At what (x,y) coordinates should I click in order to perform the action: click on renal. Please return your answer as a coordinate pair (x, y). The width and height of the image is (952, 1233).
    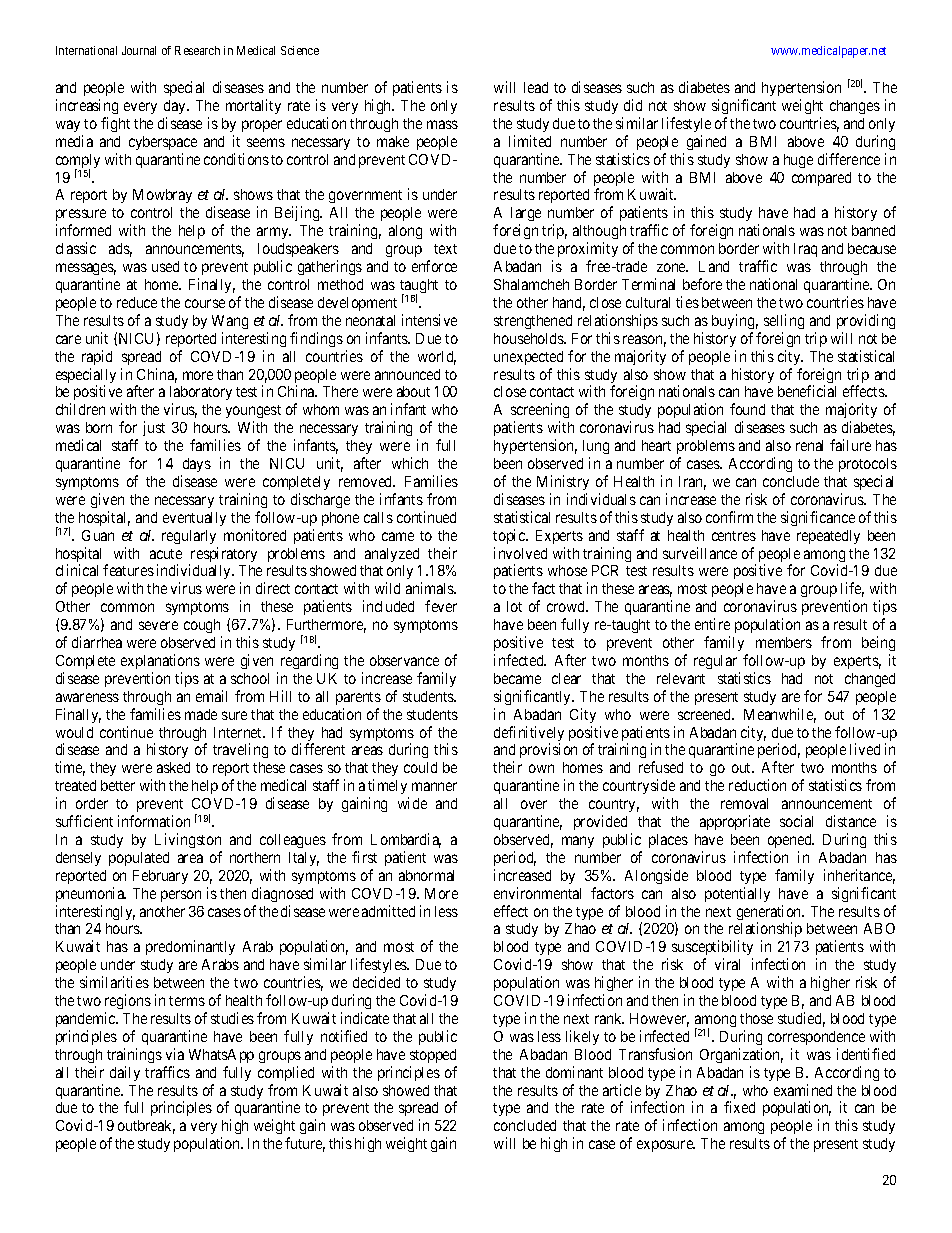
    Looking at the image, I should click on (809, 445).
